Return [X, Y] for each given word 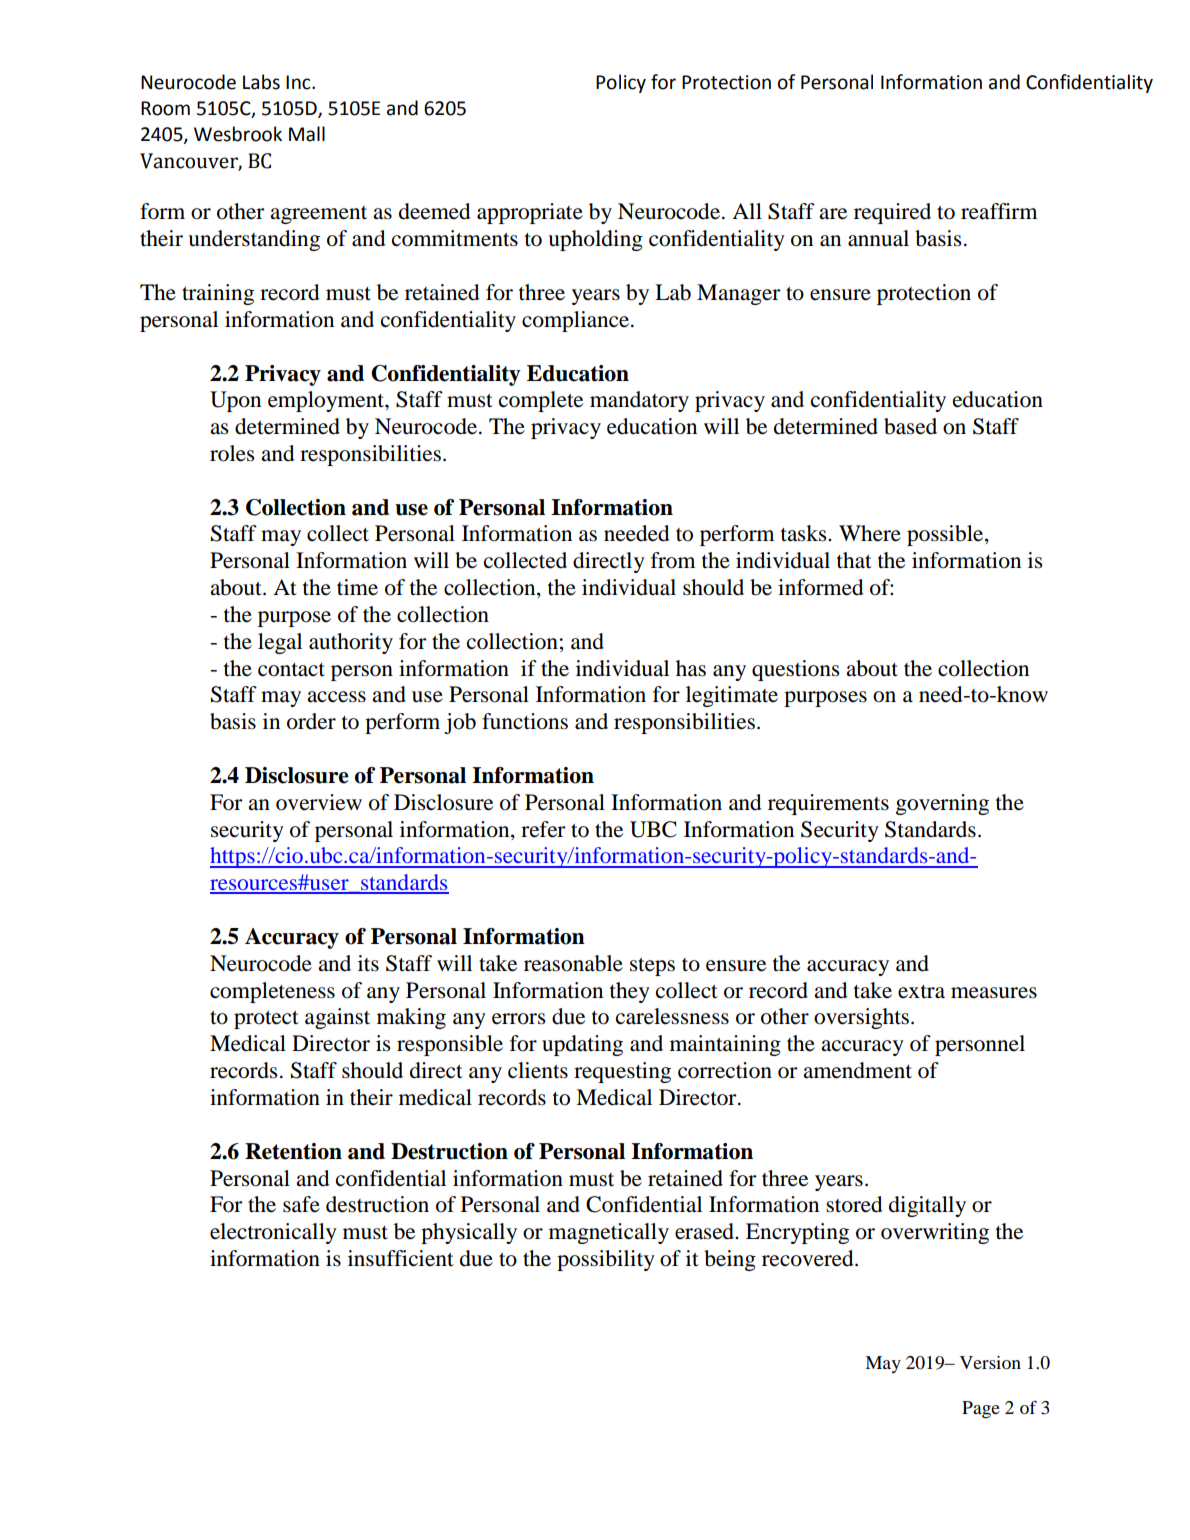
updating [582, 1045]
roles [232, 453]
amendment [857, 1070]
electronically [273, 1233]
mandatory [639, 401]
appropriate [530, 213]
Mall [307, 134]
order [311, 721]
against [337, 1018]
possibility [606, 1260]
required [892, 213]
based [910, 426]
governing [942, 804]
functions [525, 721]
